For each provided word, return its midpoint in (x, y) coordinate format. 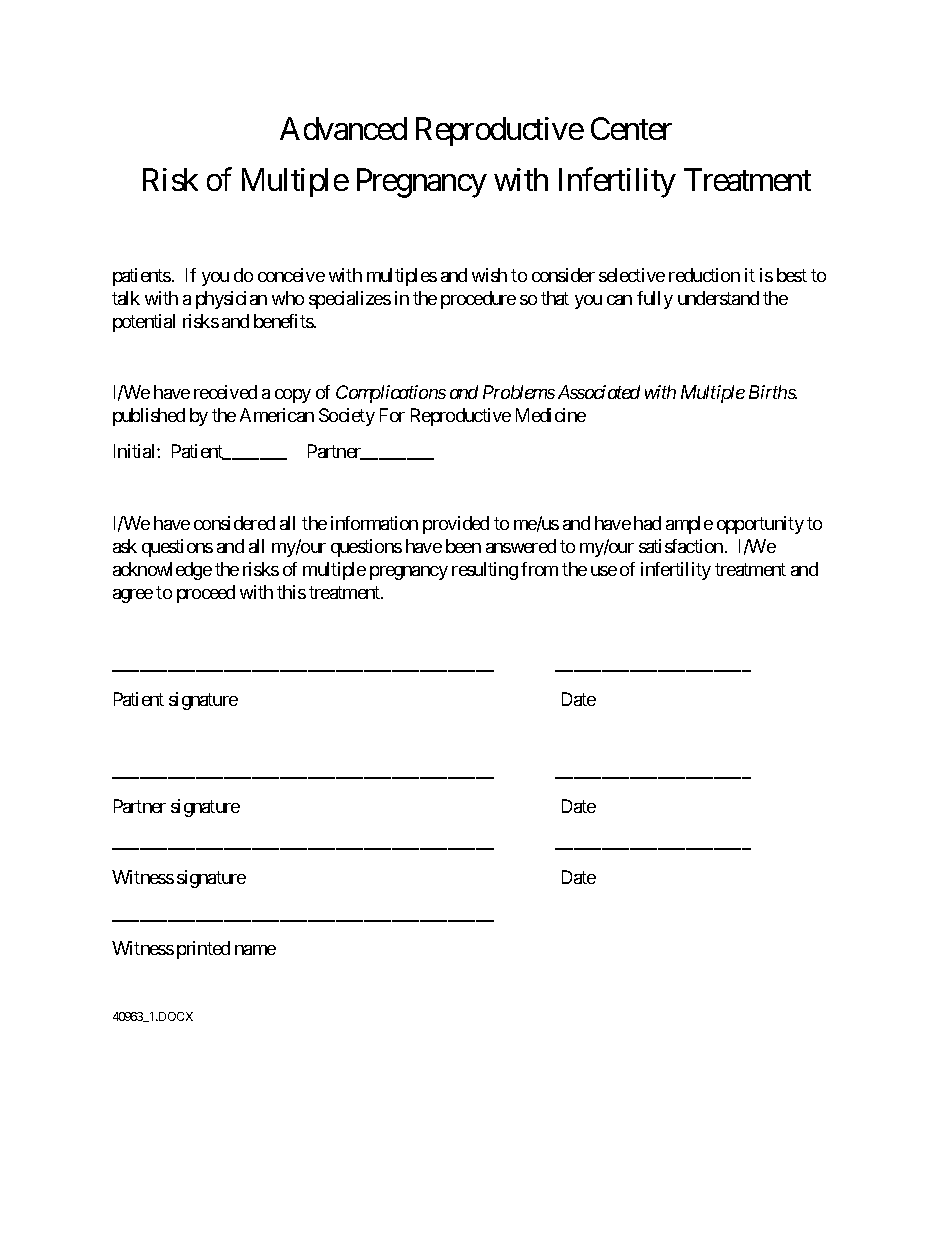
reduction (704, 275)
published (149, 417)
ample (689, 525)
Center (631, 128)
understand (718, 298)
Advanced (343, 128)
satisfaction (681, 546)
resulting (485, 571)
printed (203, 950)
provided (456, 525)
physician (231, 300)
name (255, 950)
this (291, 592)
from (539, 569)
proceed (206, 594)
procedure (478, 300)
